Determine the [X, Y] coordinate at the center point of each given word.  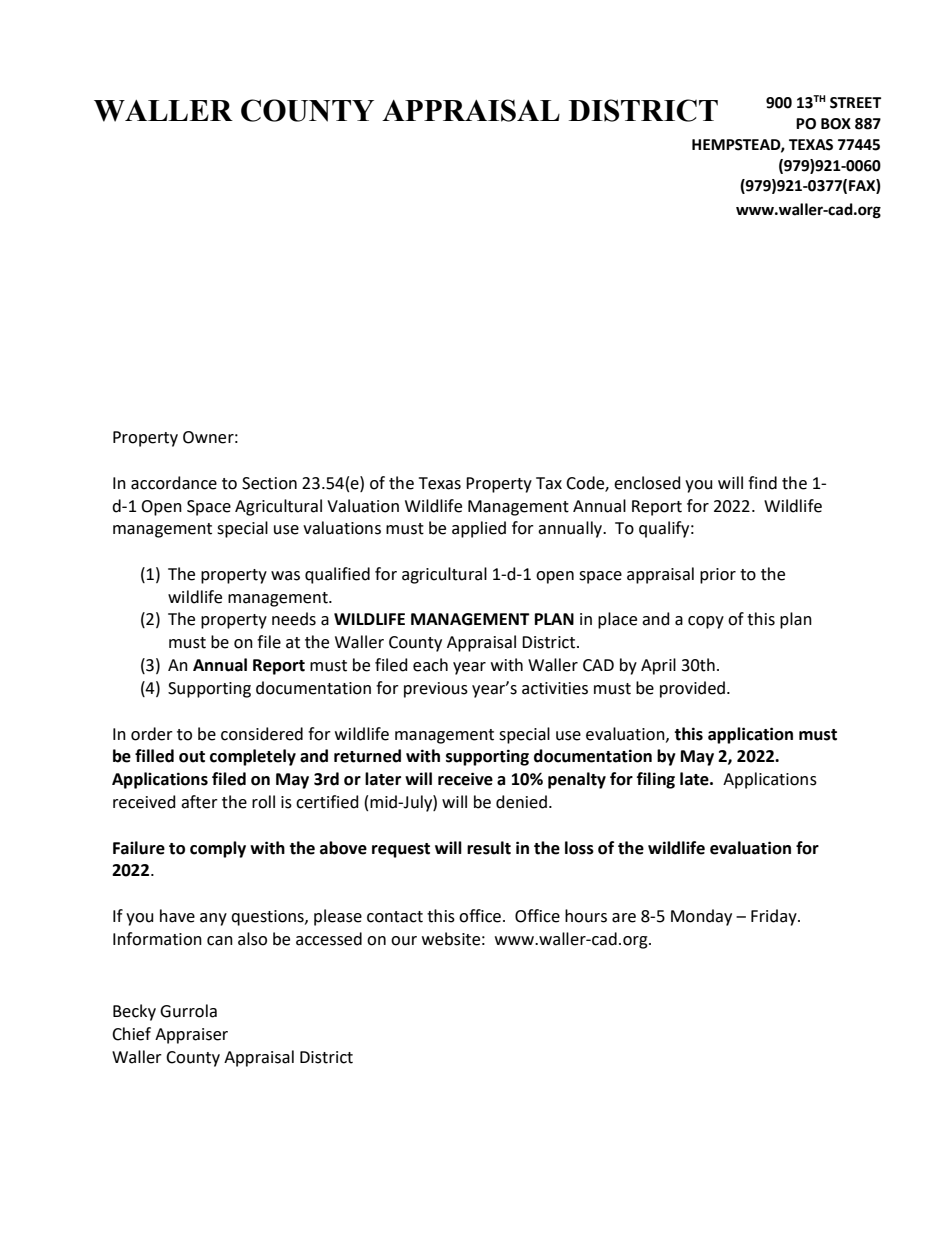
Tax [549, 483]
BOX [836, 124]
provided [694, 689]
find [762, 483]
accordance [174, 483]
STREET [855, 103]
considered [262, 734]
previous [436, 690]
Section [269, 483]
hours [586, 916]
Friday [775, 917]
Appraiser [191, 1036]
